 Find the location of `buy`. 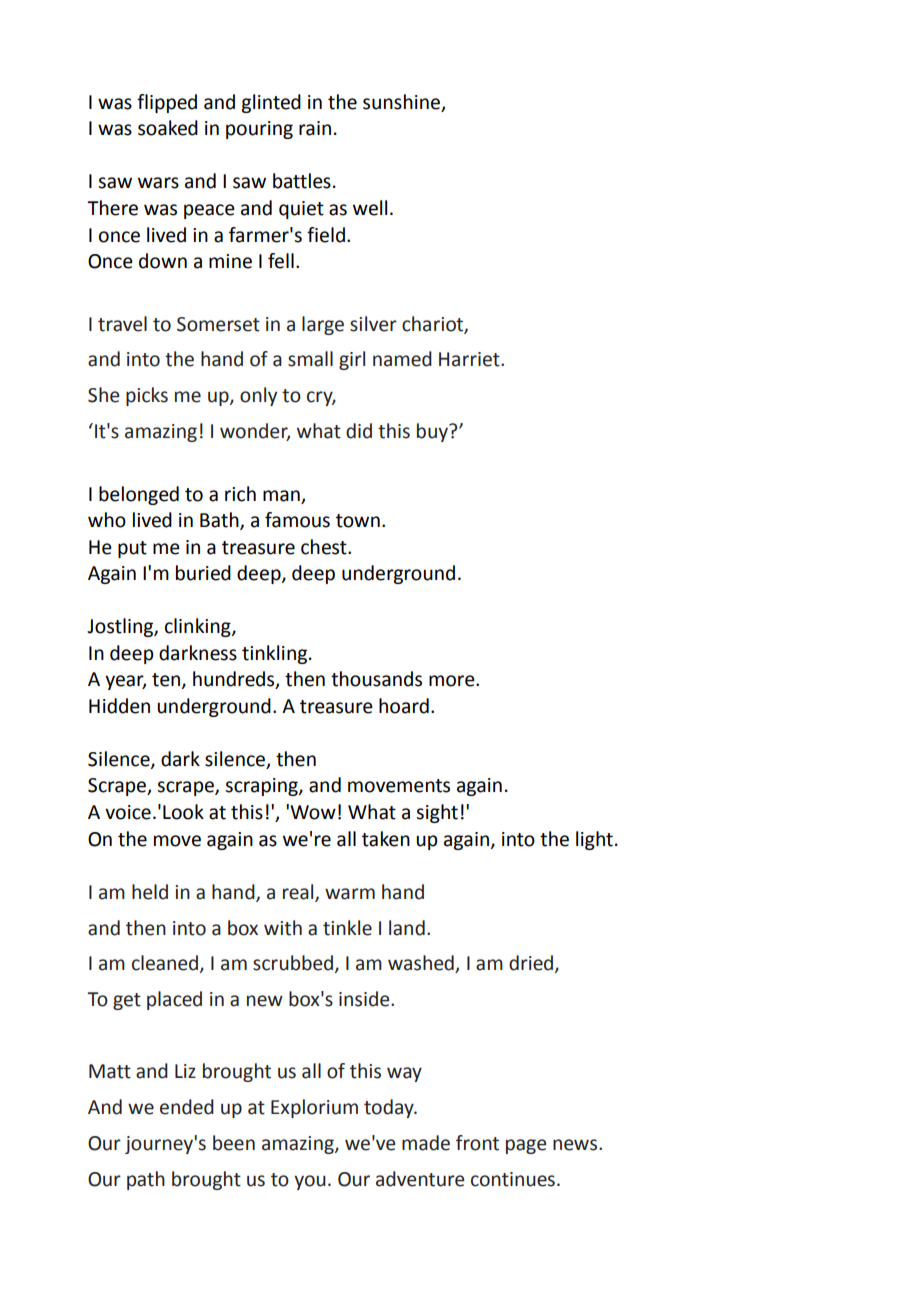

buy is located at coordinates (433, 432).
